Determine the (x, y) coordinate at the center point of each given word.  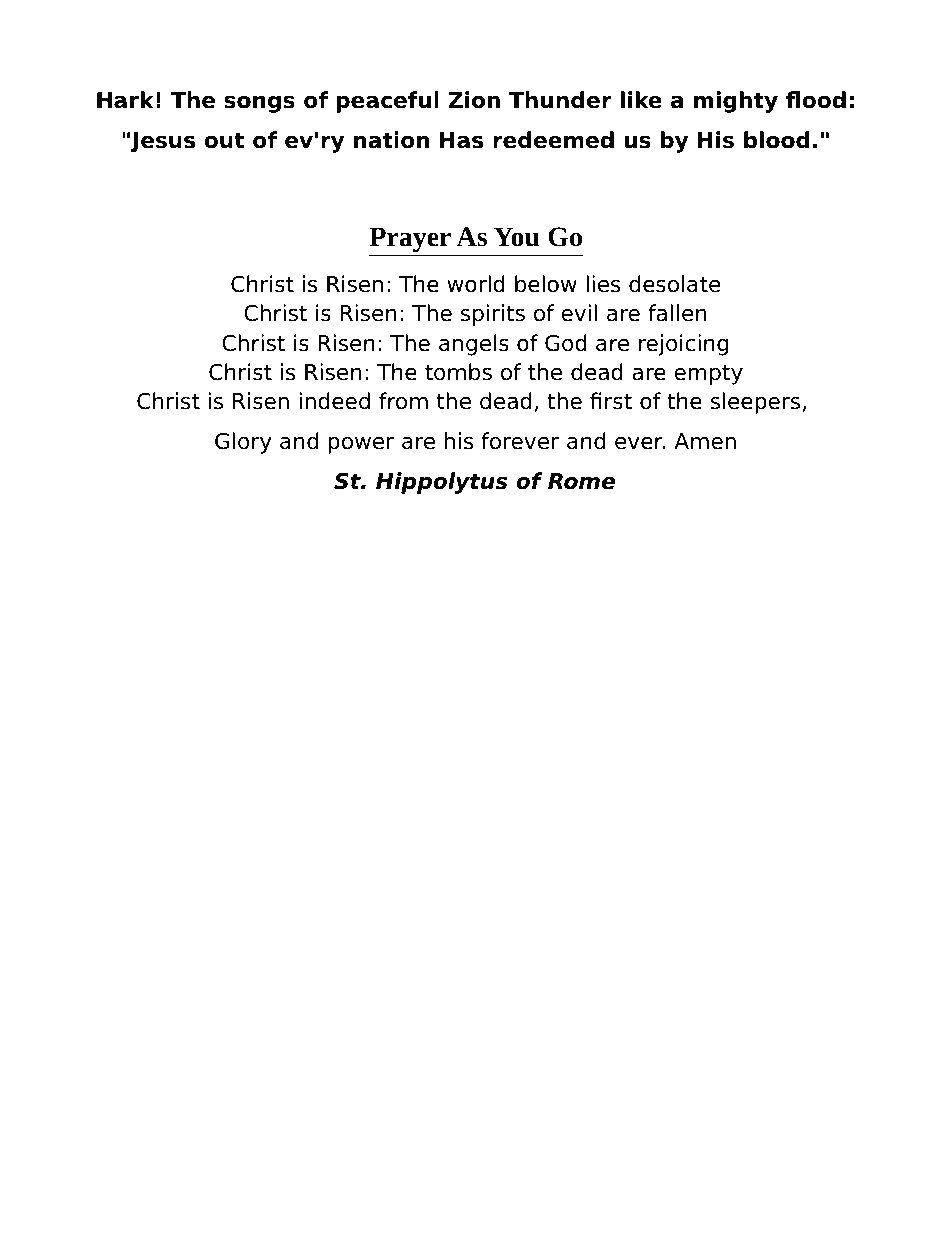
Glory (243, 443)
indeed (335, 401)
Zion (474, 100)
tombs (458, 372)
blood (777, 140)
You (517, 237)
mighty (736, 102)
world (476, 284)
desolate (675, 284)
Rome (581, 481)
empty (708, 374)
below (546, 284)
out (224, 140)
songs (259, 104)
